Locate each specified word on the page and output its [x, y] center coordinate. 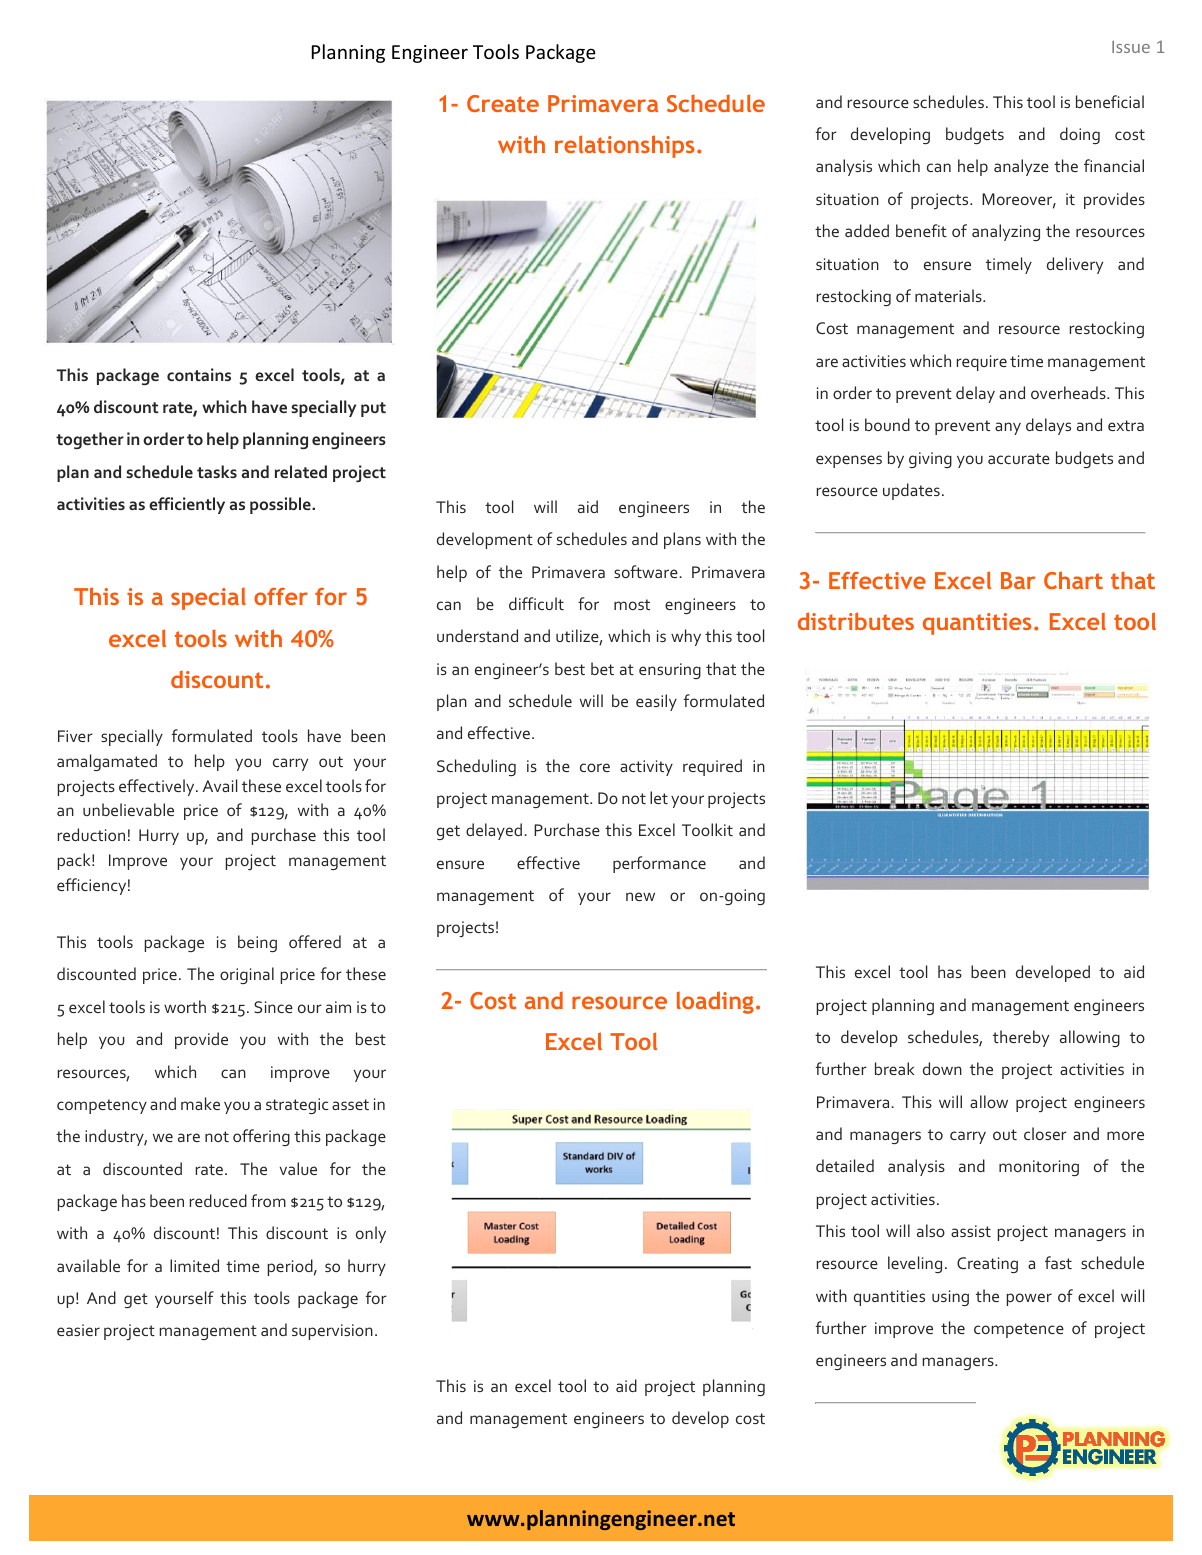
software [647, 571]
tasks [217, 471]
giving [930, 460]
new [640, 896]
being [257, 943]
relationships [625, 146]
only [371, 1234]
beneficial [1110, 101]
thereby [1021, 1038]
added [867, 230]
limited [194, 1265]
